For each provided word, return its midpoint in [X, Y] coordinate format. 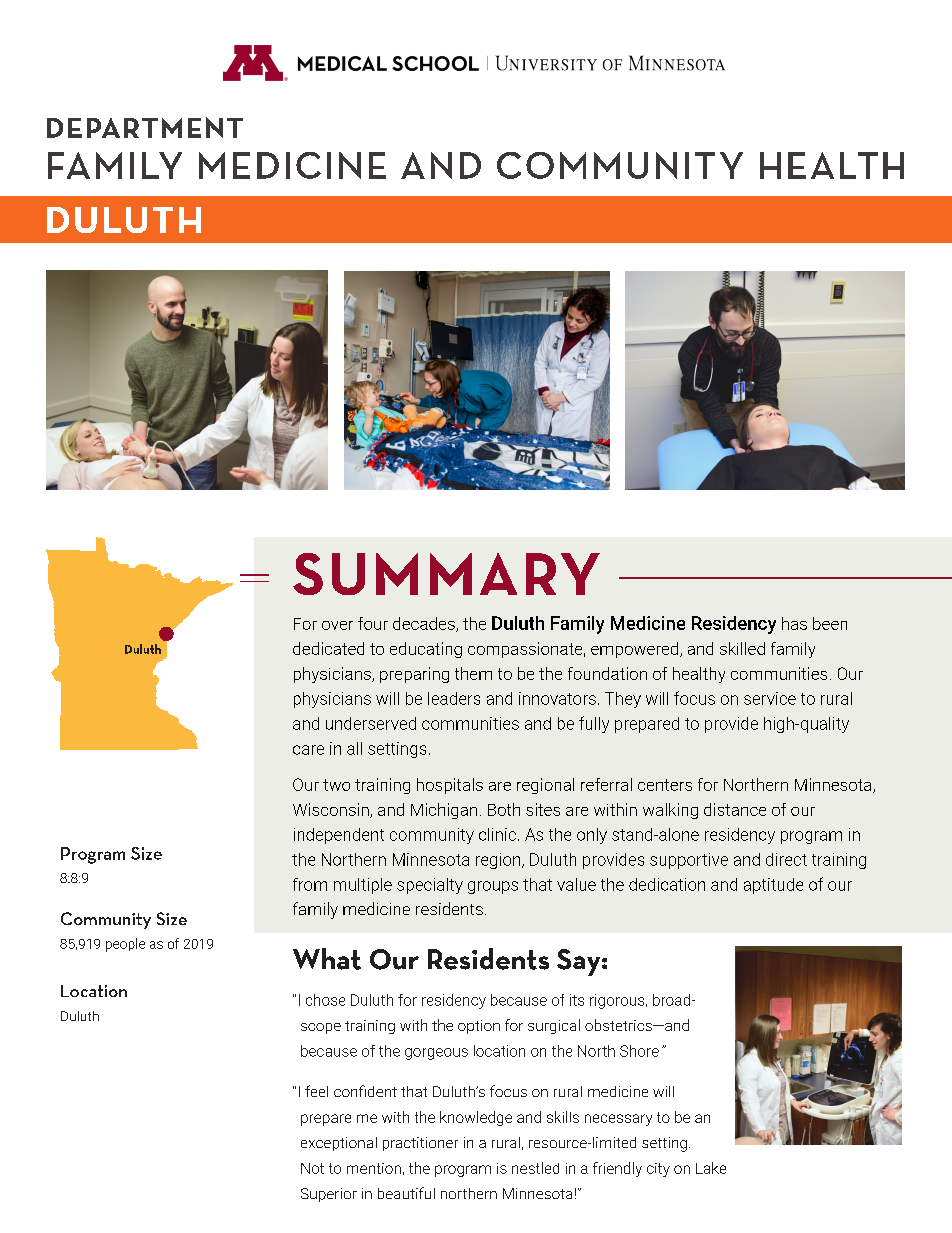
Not [312, 1168]
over [337, 625]
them [473, 673]
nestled [535, 1168]
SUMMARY [446, 574]
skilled [742, 648]
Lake [711, 1168]
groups [493, 887]
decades [425, 624]
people [125, 945]
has [794, 623]
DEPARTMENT [145, 127]
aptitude [773, 886]
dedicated [328, 648]
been [830, 623]
